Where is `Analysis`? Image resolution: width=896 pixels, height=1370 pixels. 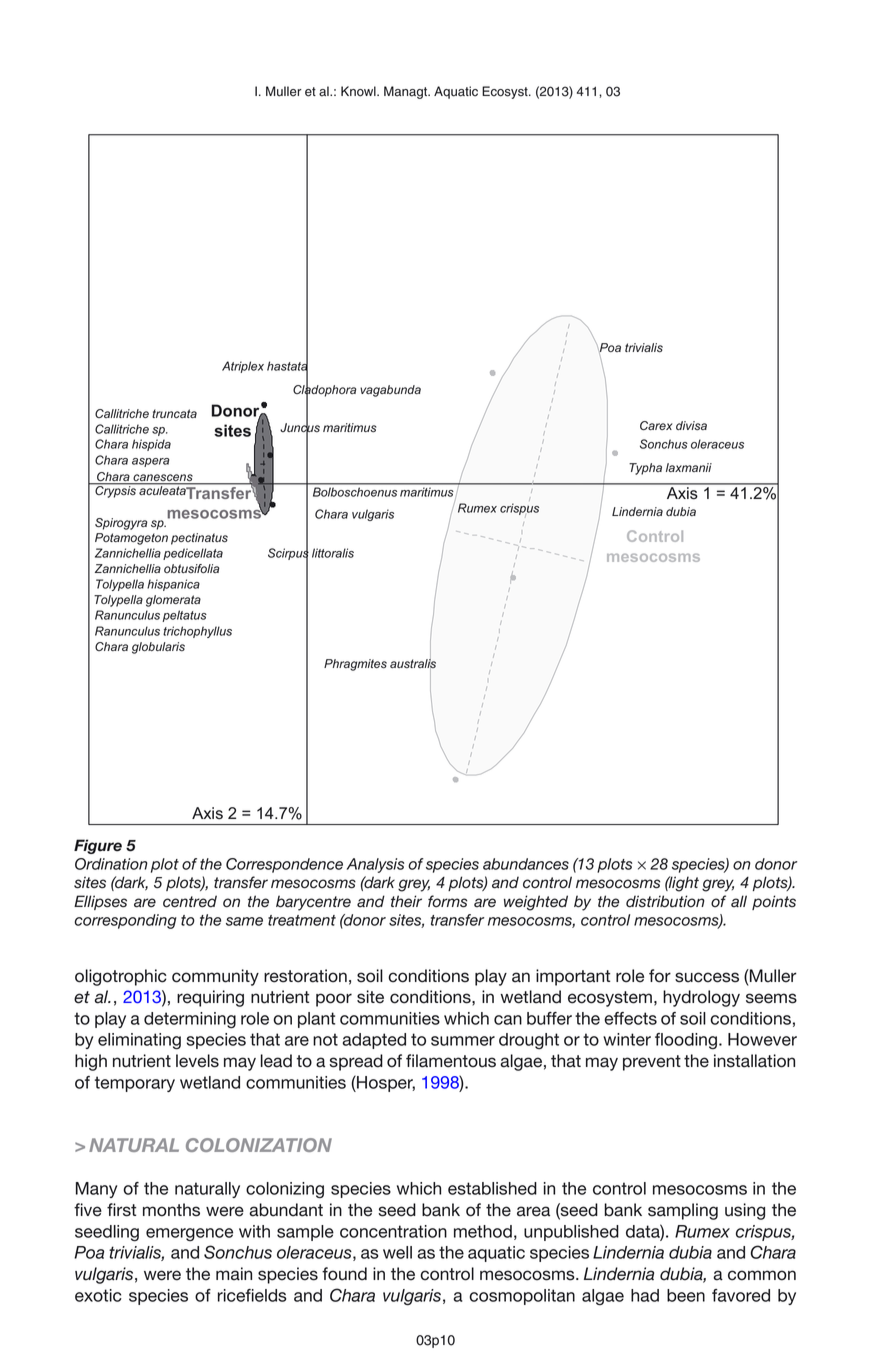
Analysis is located at coordinates (375, 865).
